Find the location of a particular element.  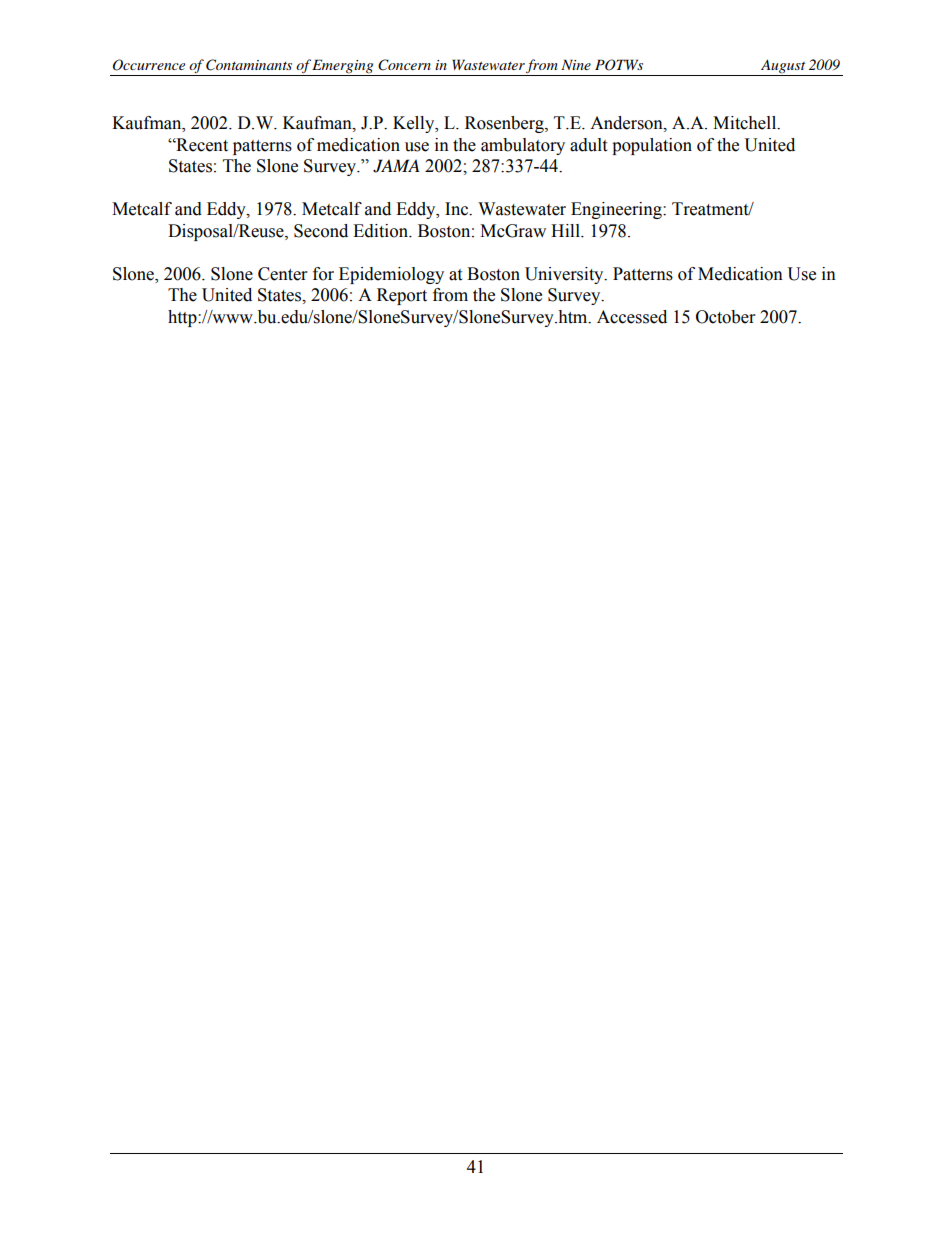

Hill is located at coordinates (566, 230).
